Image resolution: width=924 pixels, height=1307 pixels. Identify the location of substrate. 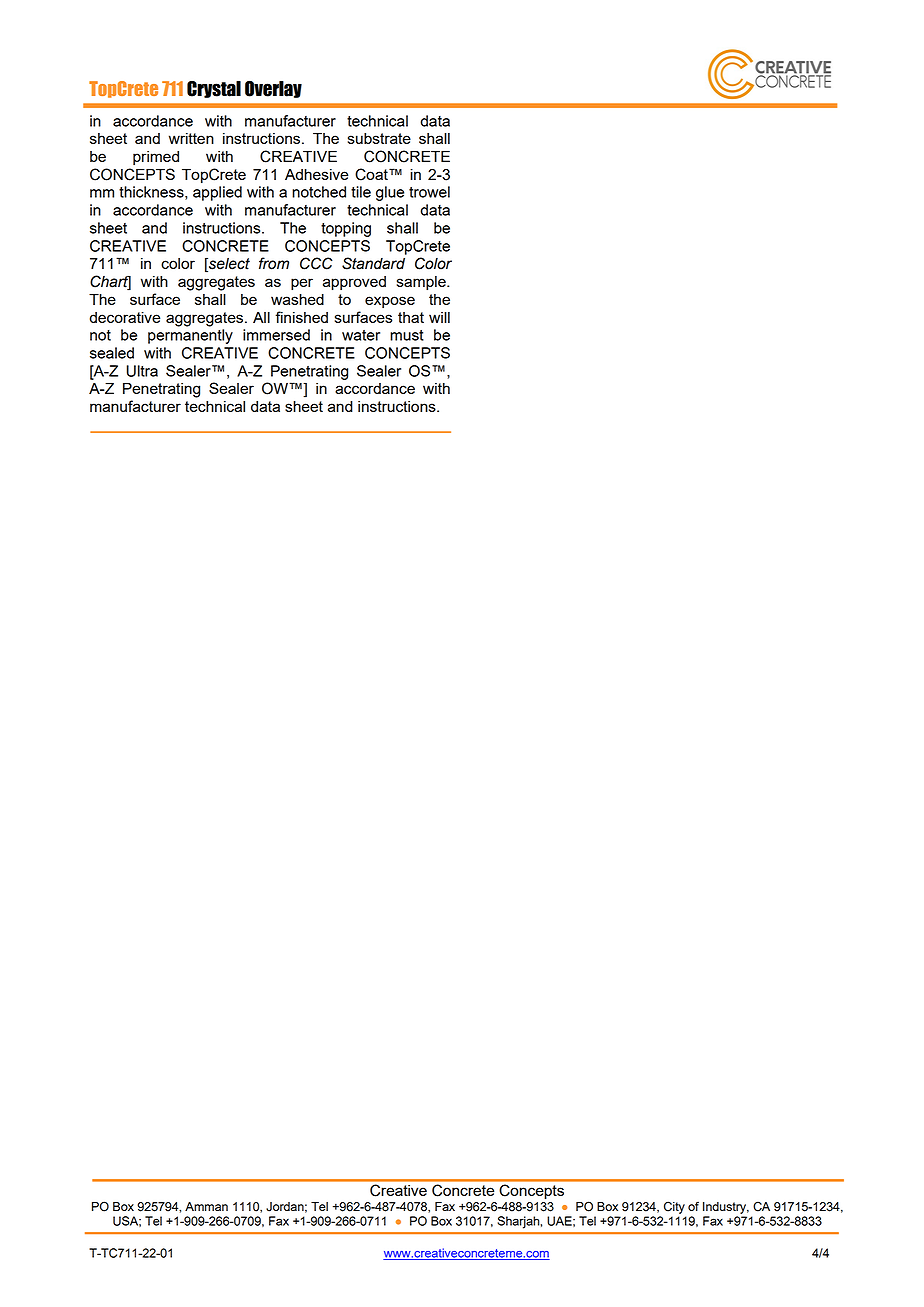
(379, 138).
